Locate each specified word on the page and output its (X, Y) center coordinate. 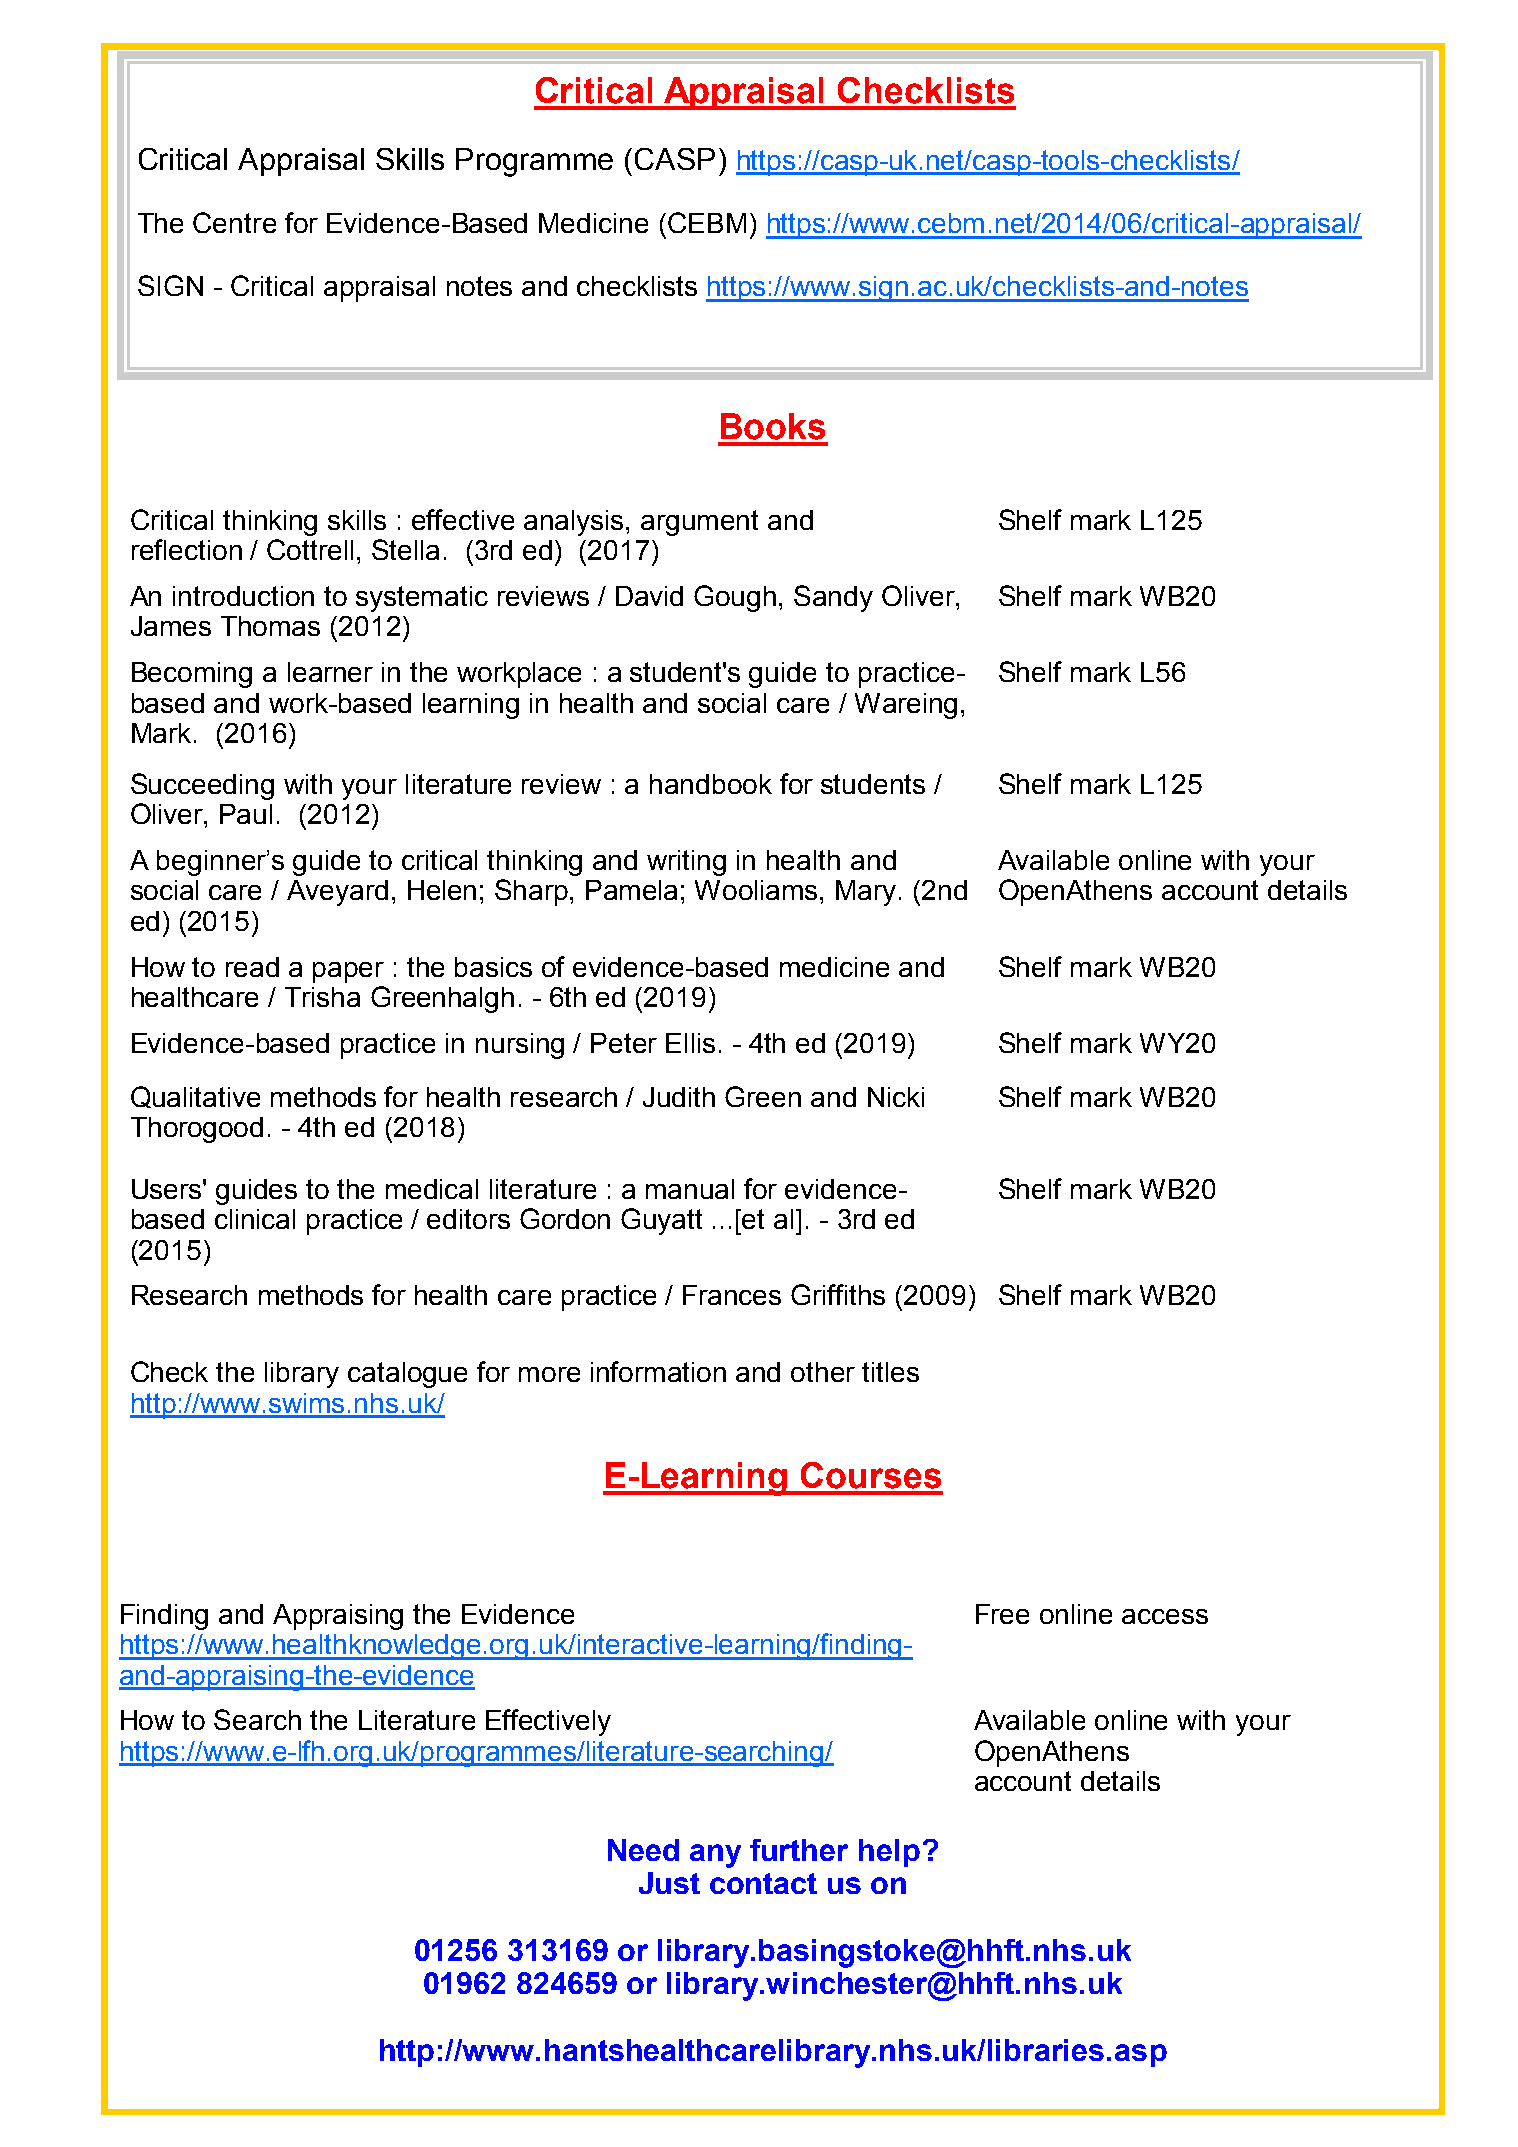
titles (890, 1372)
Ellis (690, 1043)
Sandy (833, 598)
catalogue (407, 1375)
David (649, 596)
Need (643, 1850)
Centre (234, 222)
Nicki (896, 1097)
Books (773, 426)
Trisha (322, 997)
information (658, 1371)
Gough (735, 598)
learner (330, 672)
